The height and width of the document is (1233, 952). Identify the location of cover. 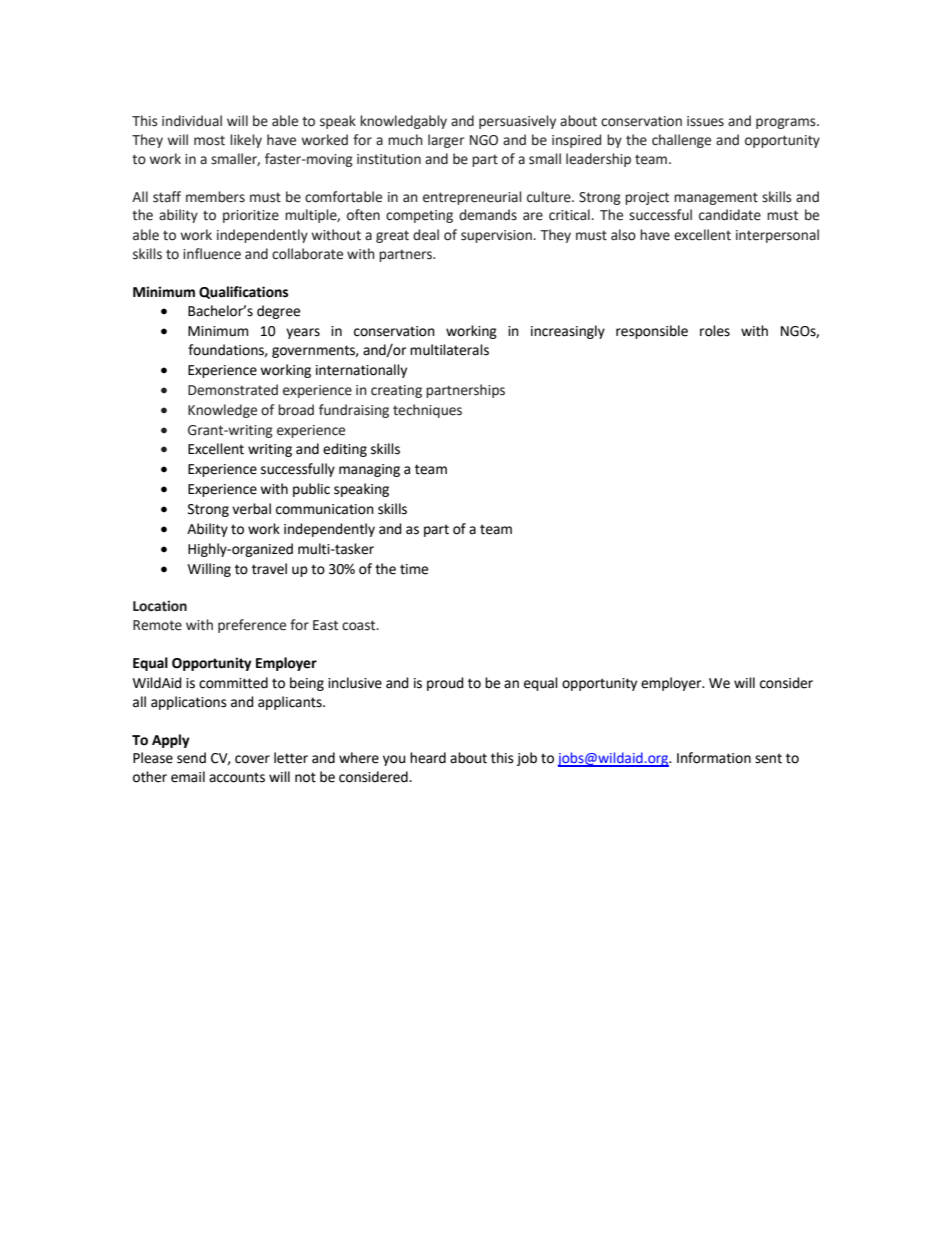
(252, 759).
